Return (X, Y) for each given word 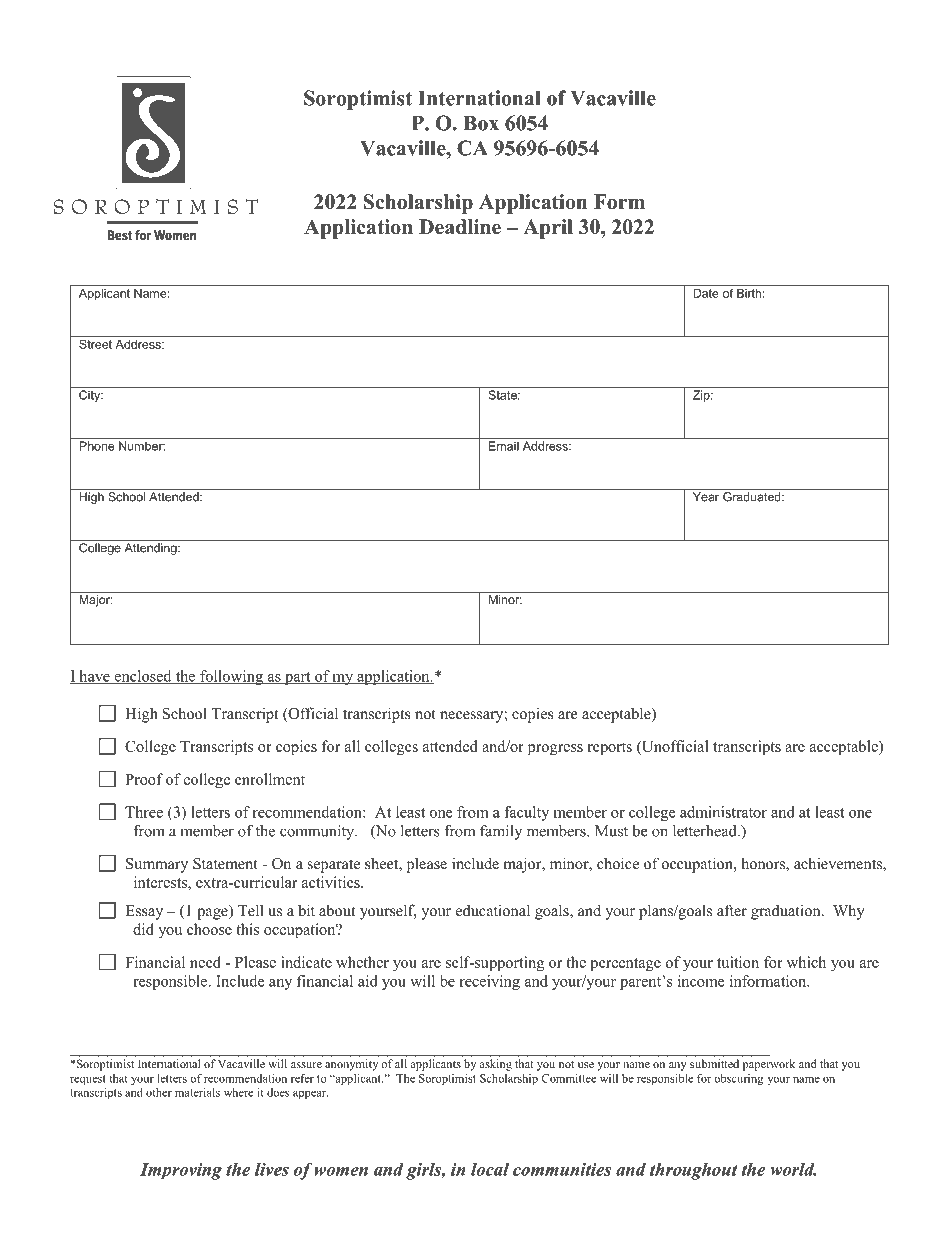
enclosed (143, 677)
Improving (181, 1171)
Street (95, 343)
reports (610, 749)
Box (481, 123)
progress (555, 750)
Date (706, 292)
